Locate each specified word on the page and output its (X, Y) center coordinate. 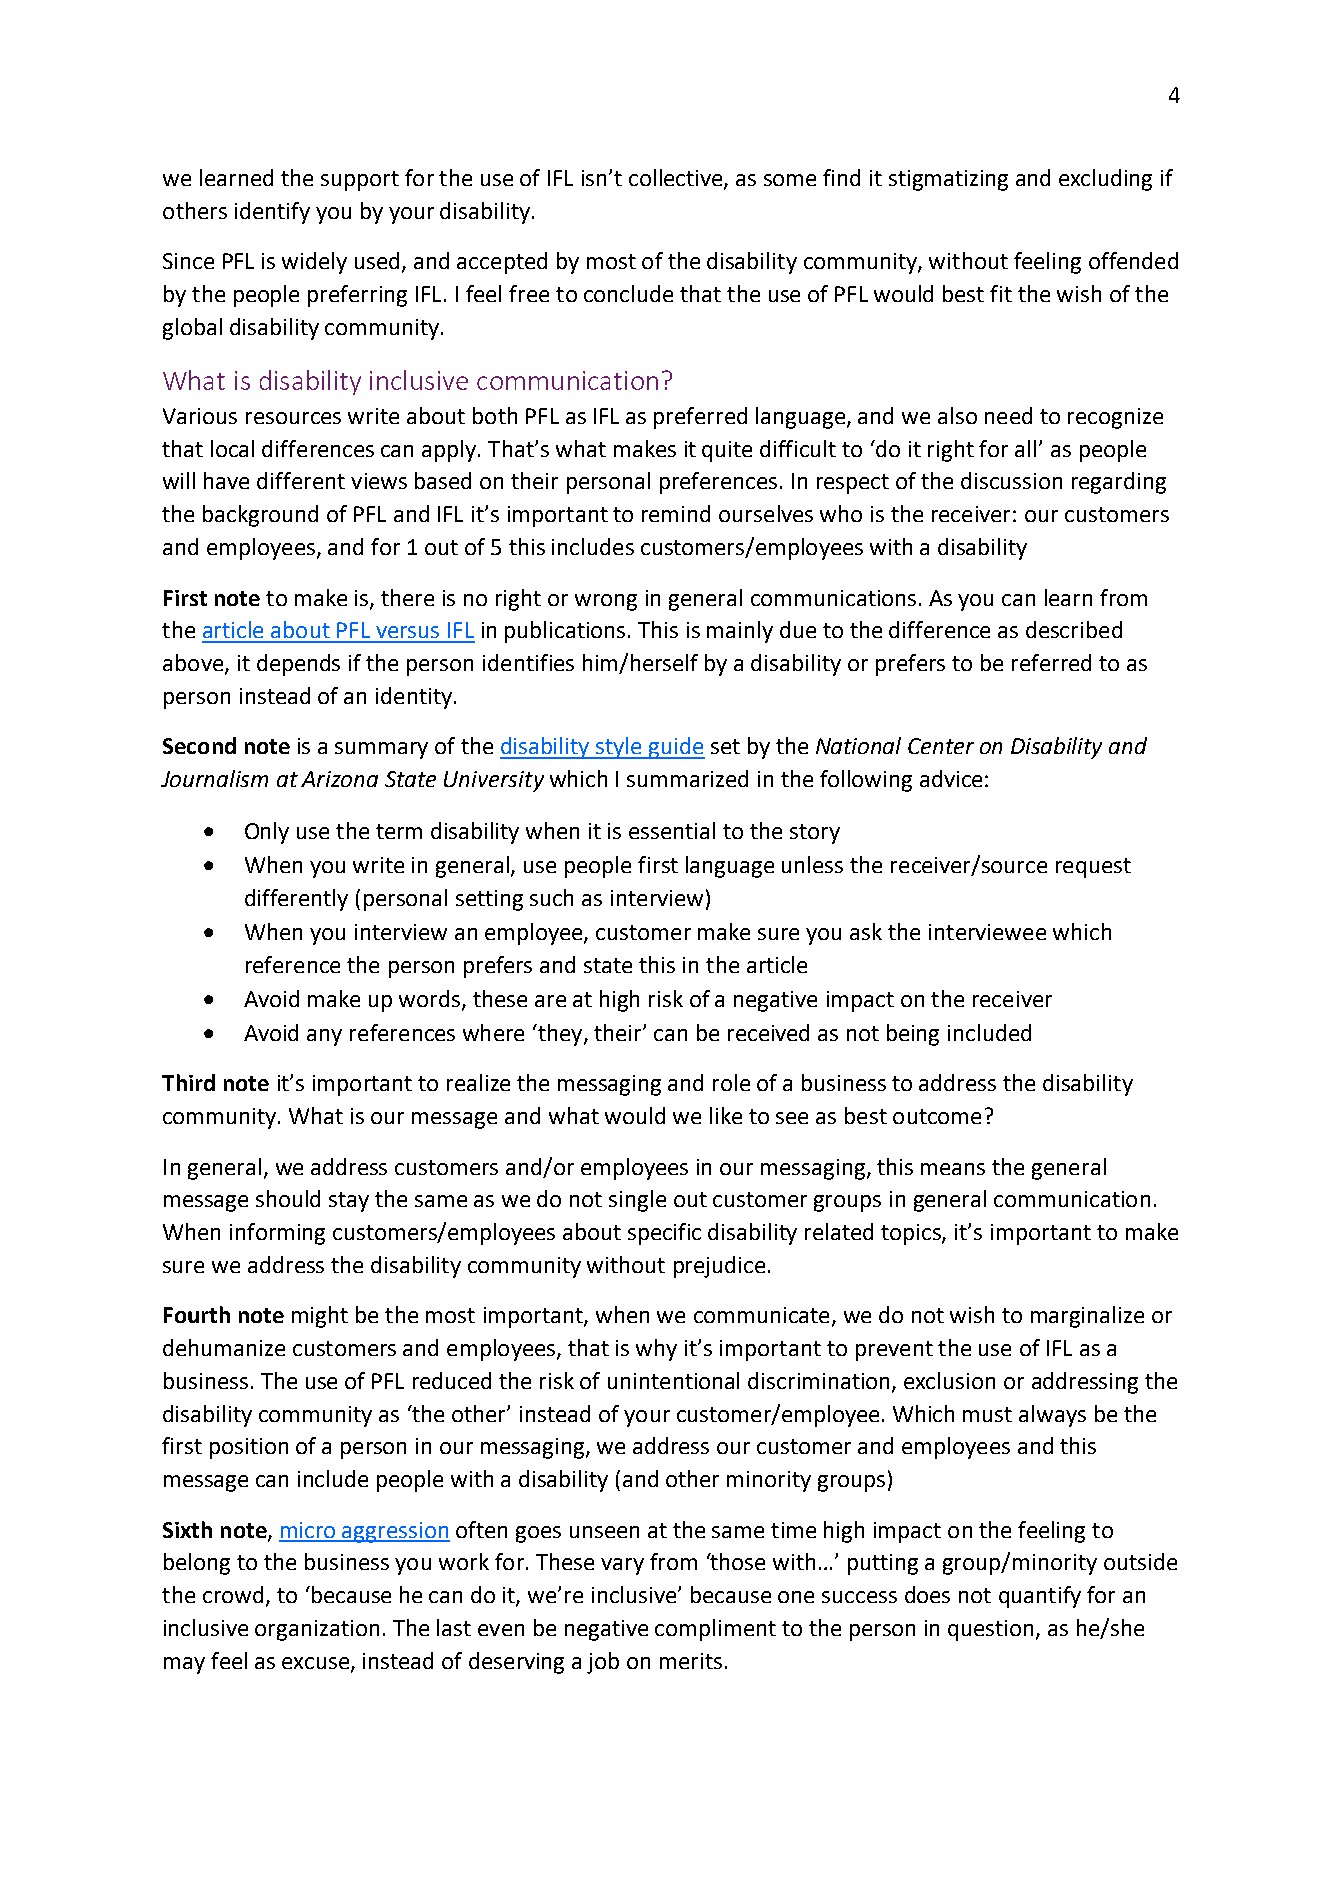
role (731, 1082)
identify (272, 213)
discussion (1011, 480)
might (320, 1317)
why (656, 1350)
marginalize (1087, 1317)
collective (677, 179)
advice (951, 778)
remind (676, 513)
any (324, 1037)
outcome (937, 1116)
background (260, 516)
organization (317, 1630)
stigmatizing (948, 180)
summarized (687, 778)
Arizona (339, 779)
